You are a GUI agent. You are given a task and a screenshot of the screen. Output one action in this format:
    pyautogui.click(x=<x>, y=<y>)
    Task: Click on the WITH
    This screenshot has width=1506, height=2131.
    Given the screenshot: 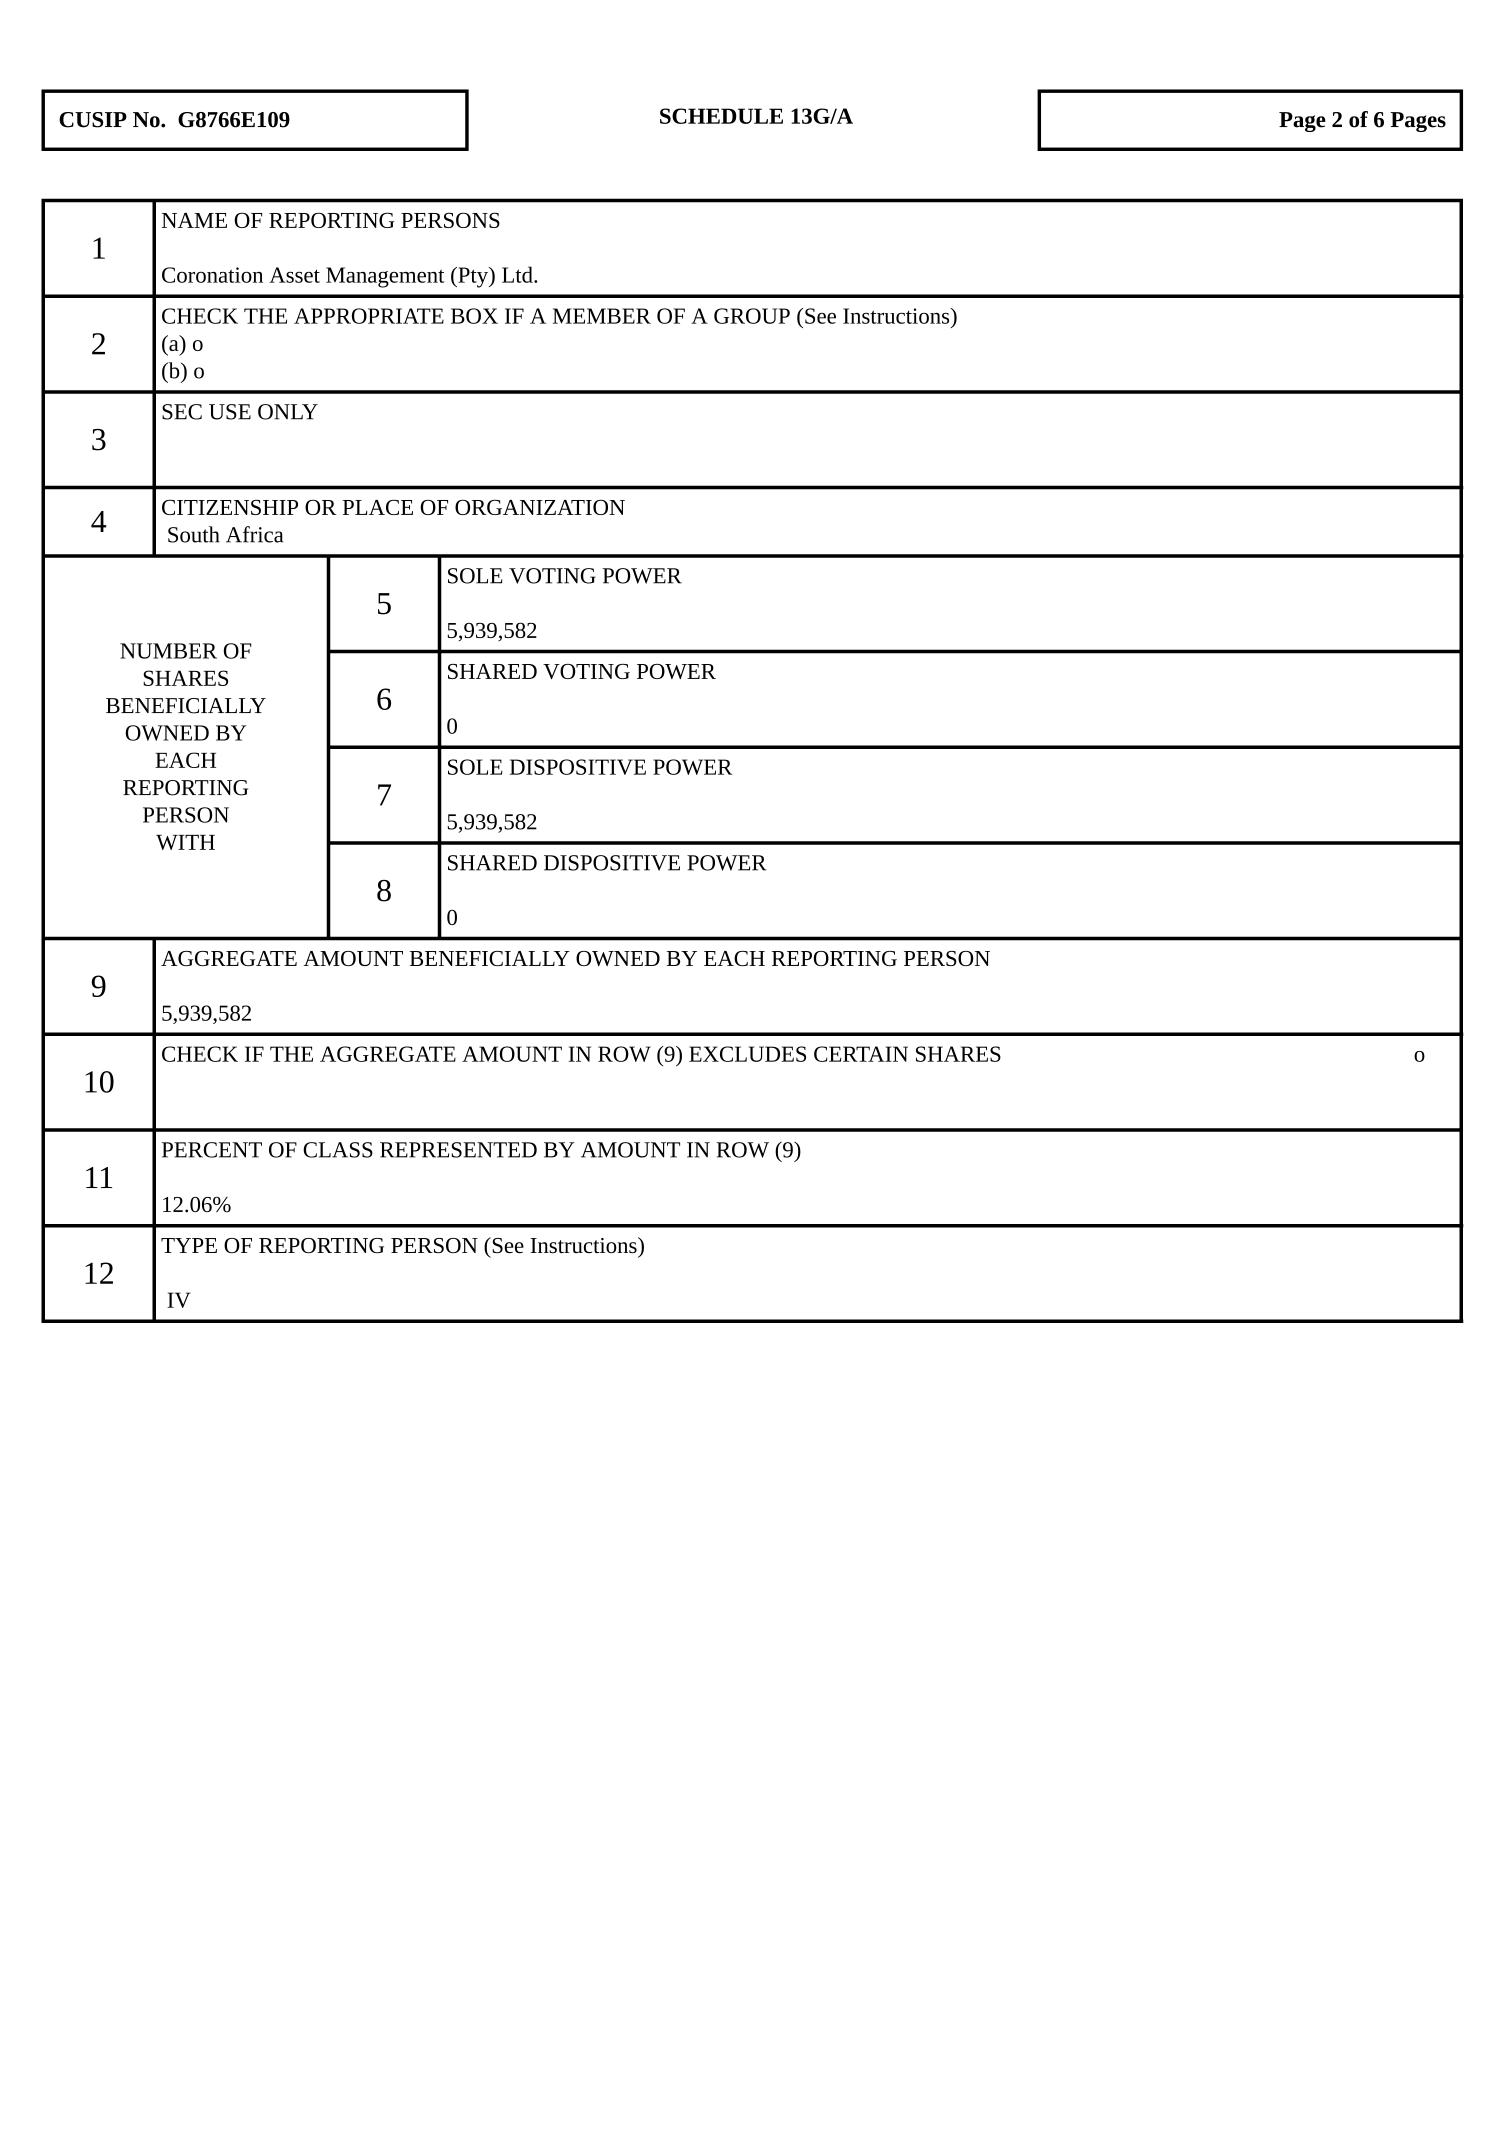 What is the action you would take?
    pyautogui.click(x=185, y=842)
